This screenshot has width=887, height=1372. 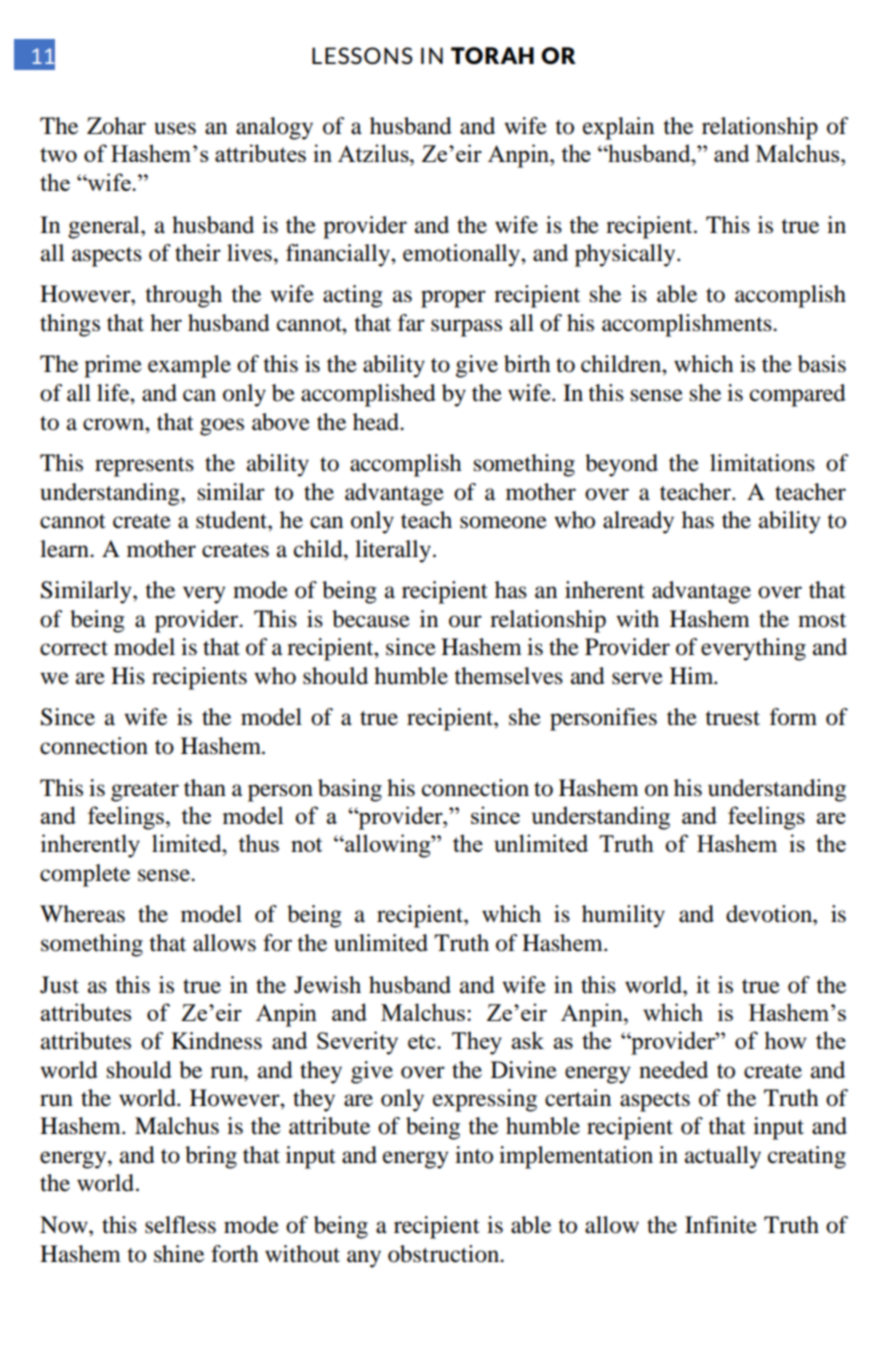 I want to click on explain, so click(x=618, y=128).
